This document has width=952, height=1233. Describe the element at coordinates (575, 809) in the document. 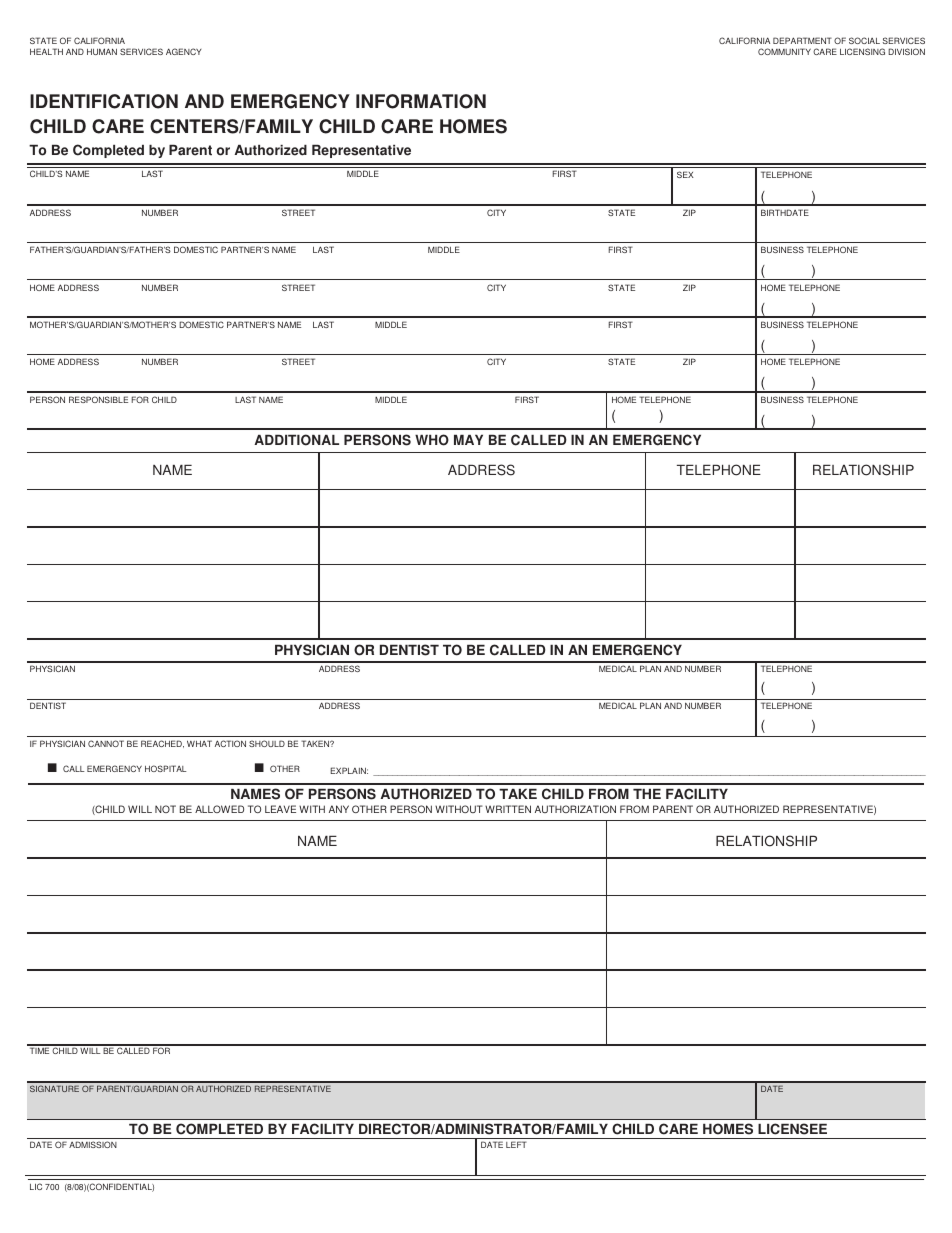

I see `AUTHORIZATION` at that location.
